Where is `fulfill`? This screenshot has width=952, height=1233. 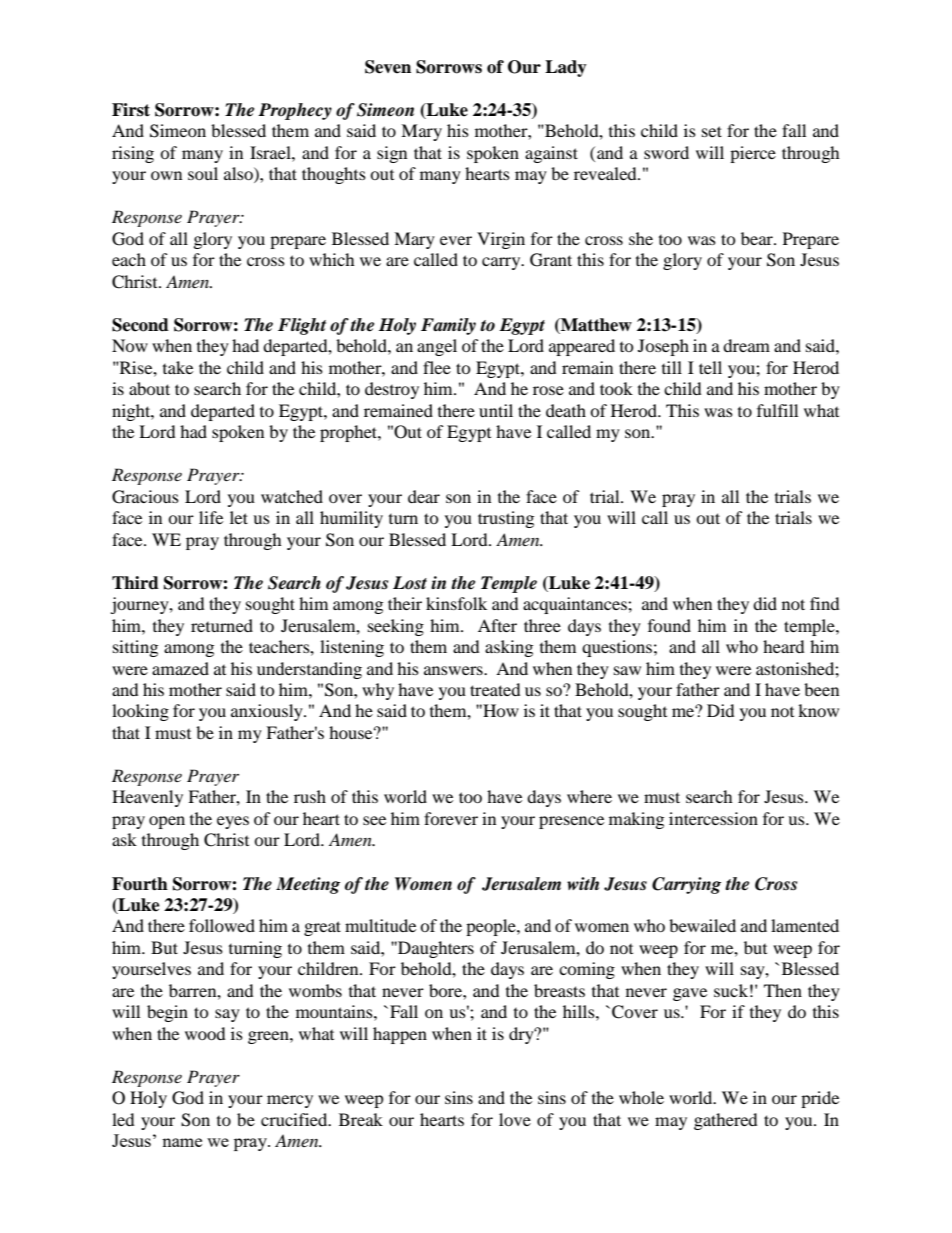 fulfill is located at coordinates (777, 410).
